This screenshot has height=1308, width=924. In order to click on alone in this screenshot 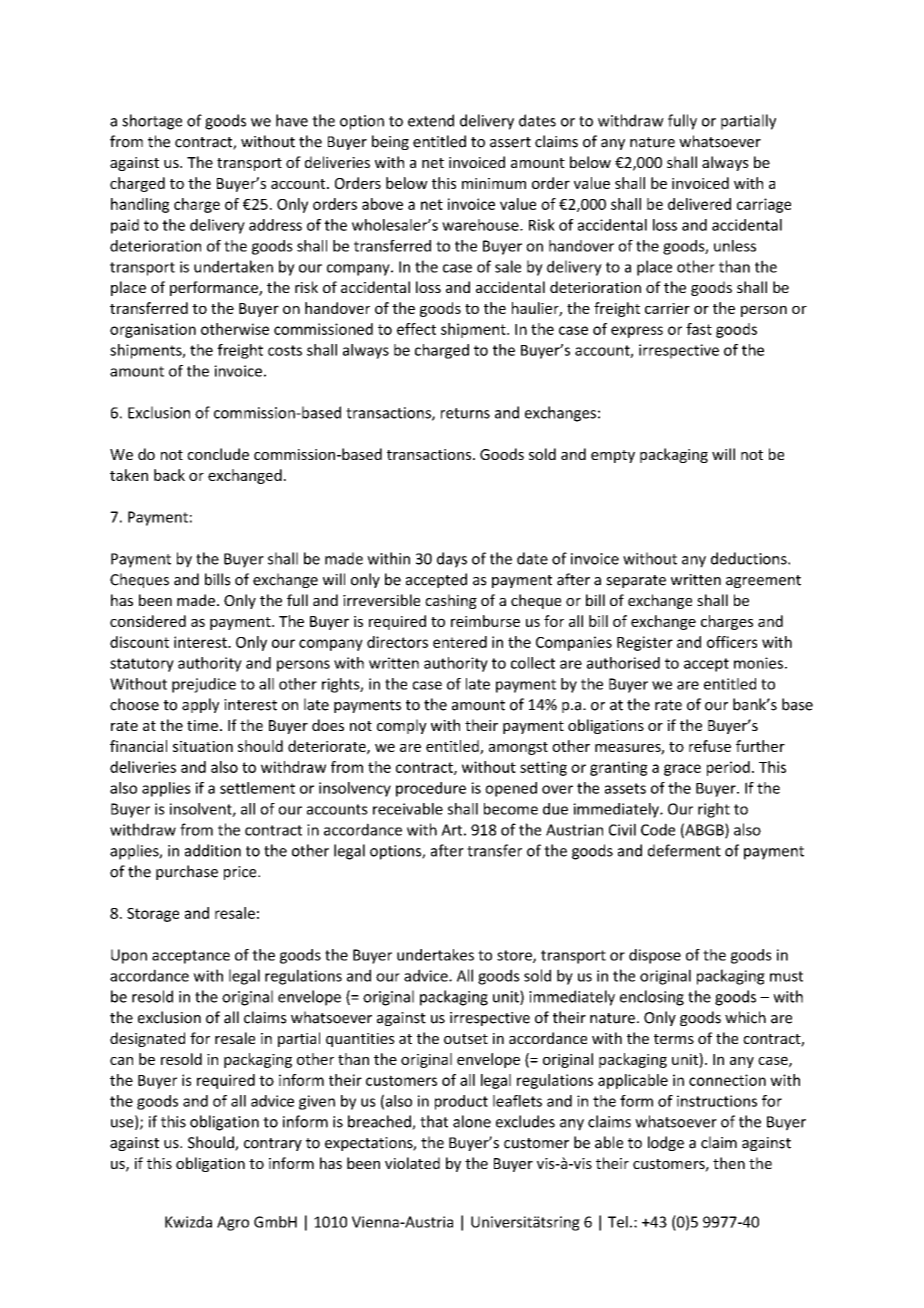, I will do `click(472, 1121)`.
